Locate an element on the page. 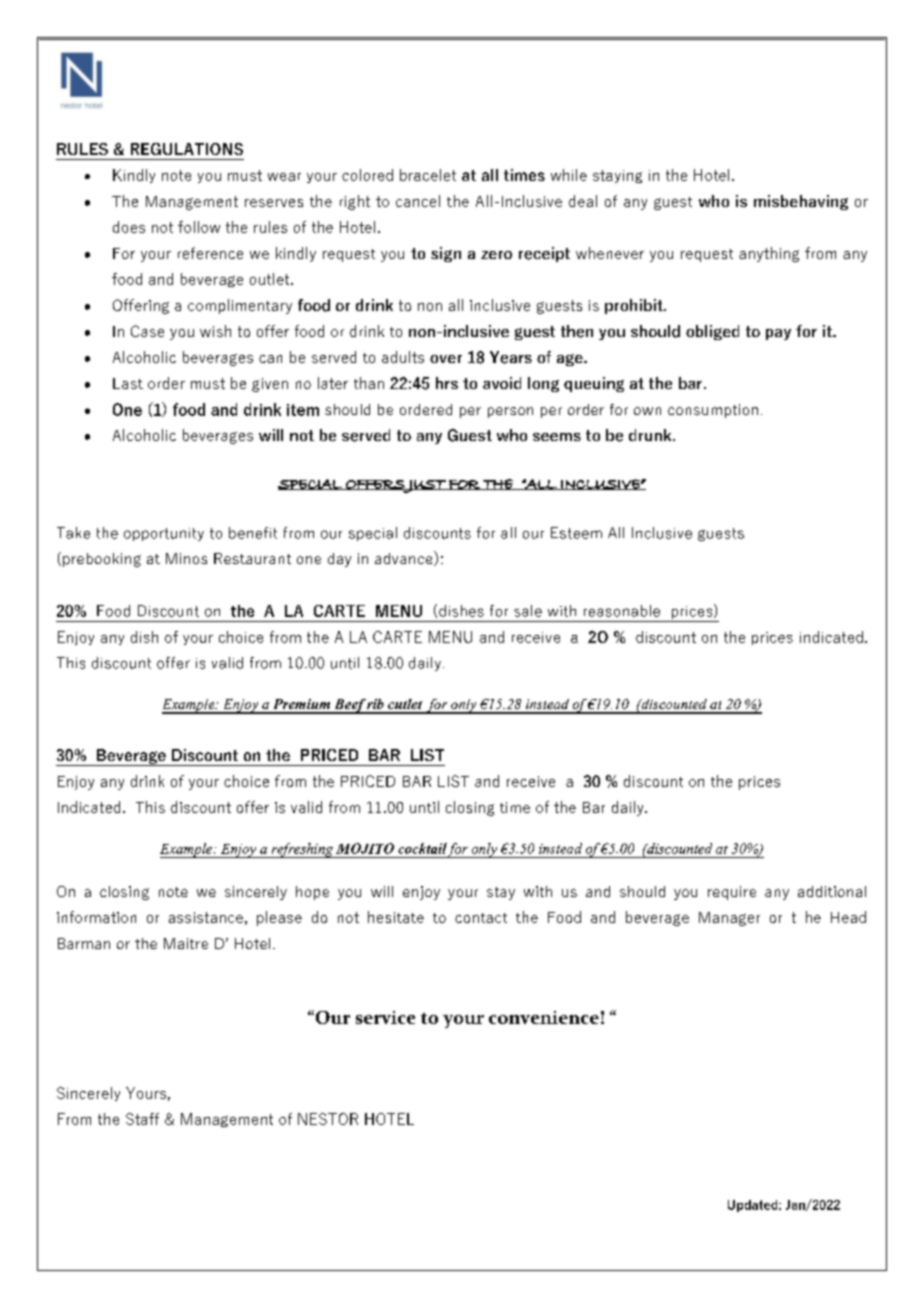 This page has width=924, height=1308. Minos is located at coordinates (186, 558).
